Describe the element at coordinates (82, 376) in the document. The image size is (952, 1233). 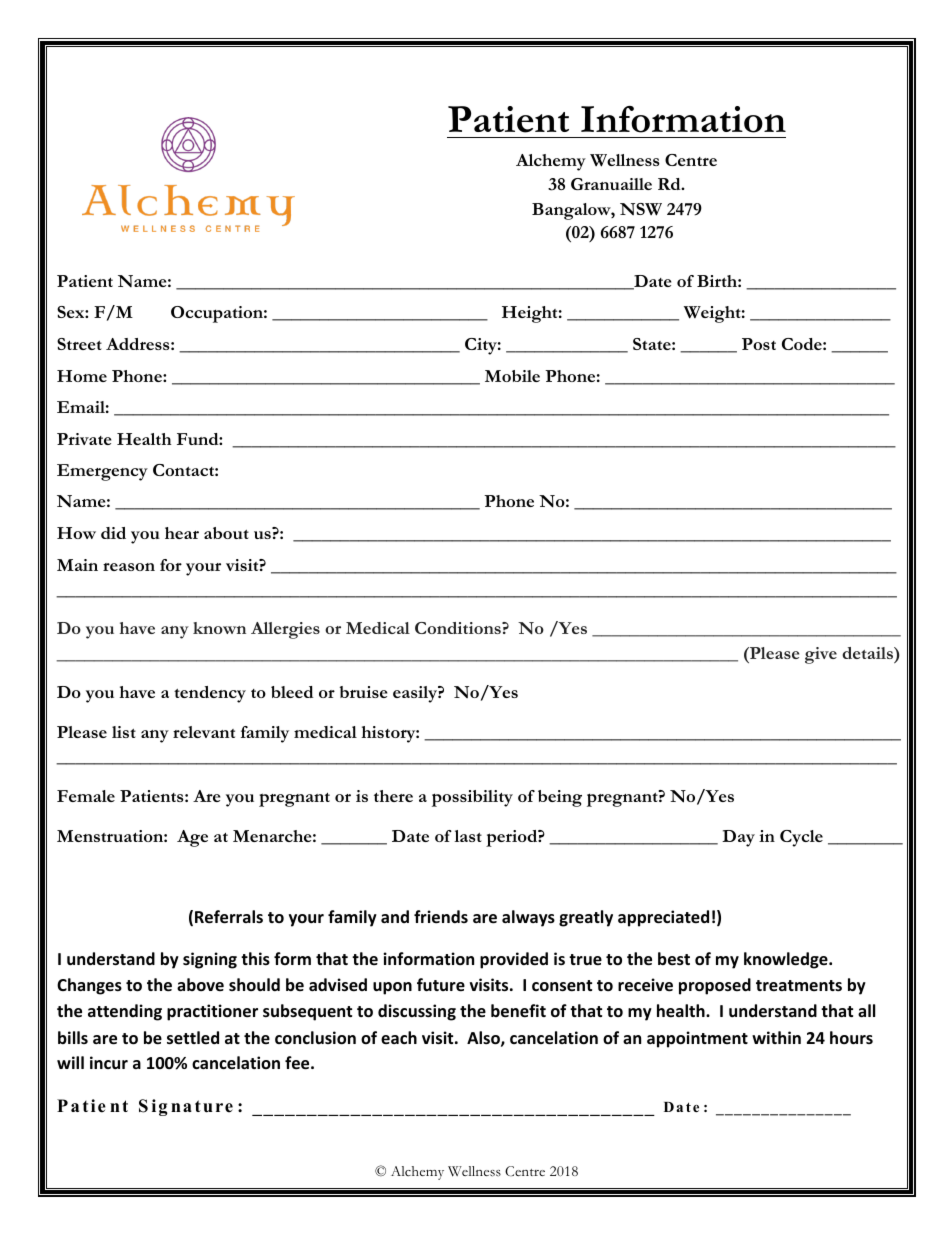
I see `Home` at that location.
